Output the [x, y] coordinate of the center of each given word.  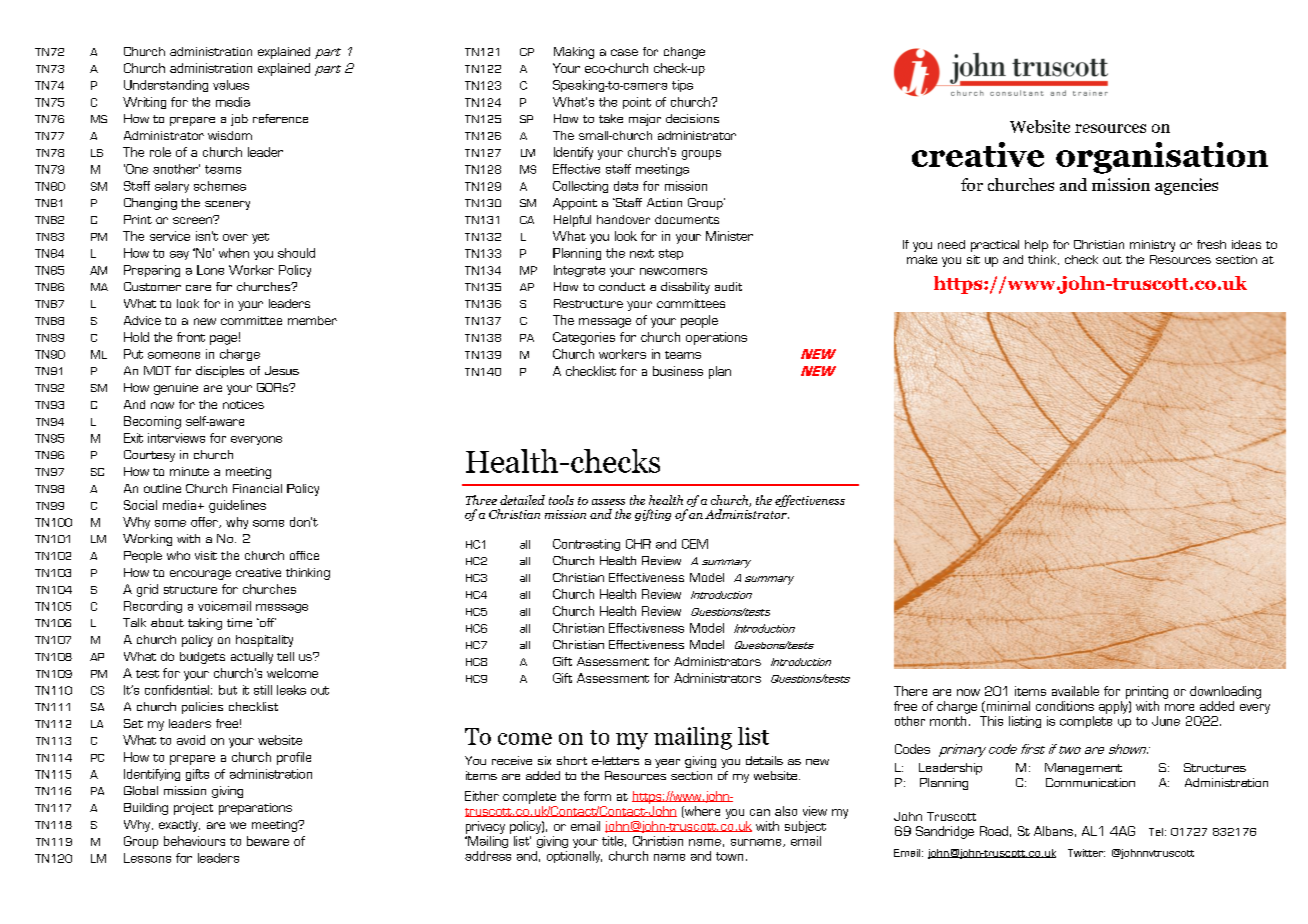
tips [682, 86]
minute [189, 471]
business [678, 371]
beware [268, 841]
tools [561, 500]
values [231, 85]
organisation [1162, 158]
